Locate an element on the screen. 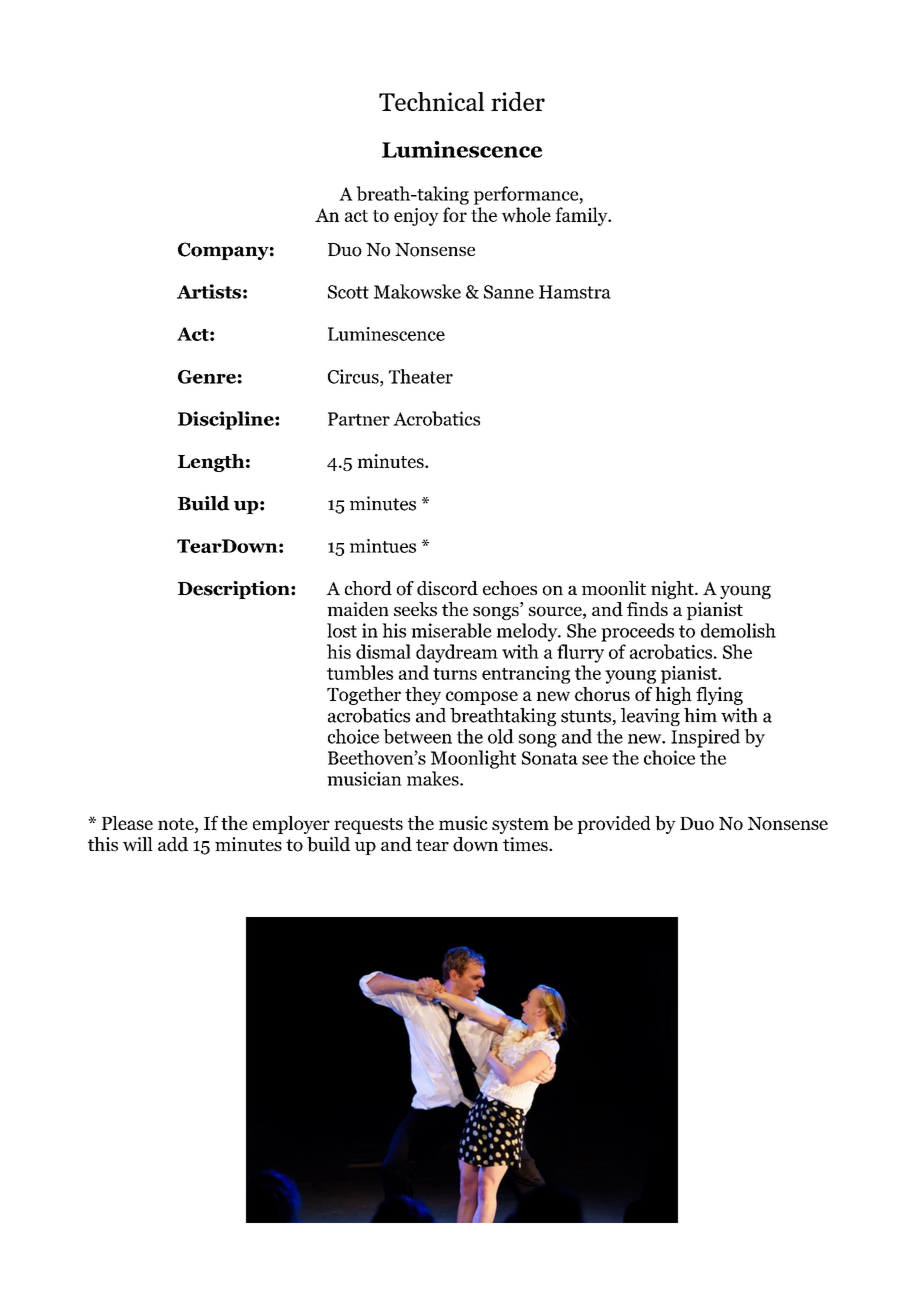 This screenshot has width=924, height=1308. night is located at coordinates (673, 590).
